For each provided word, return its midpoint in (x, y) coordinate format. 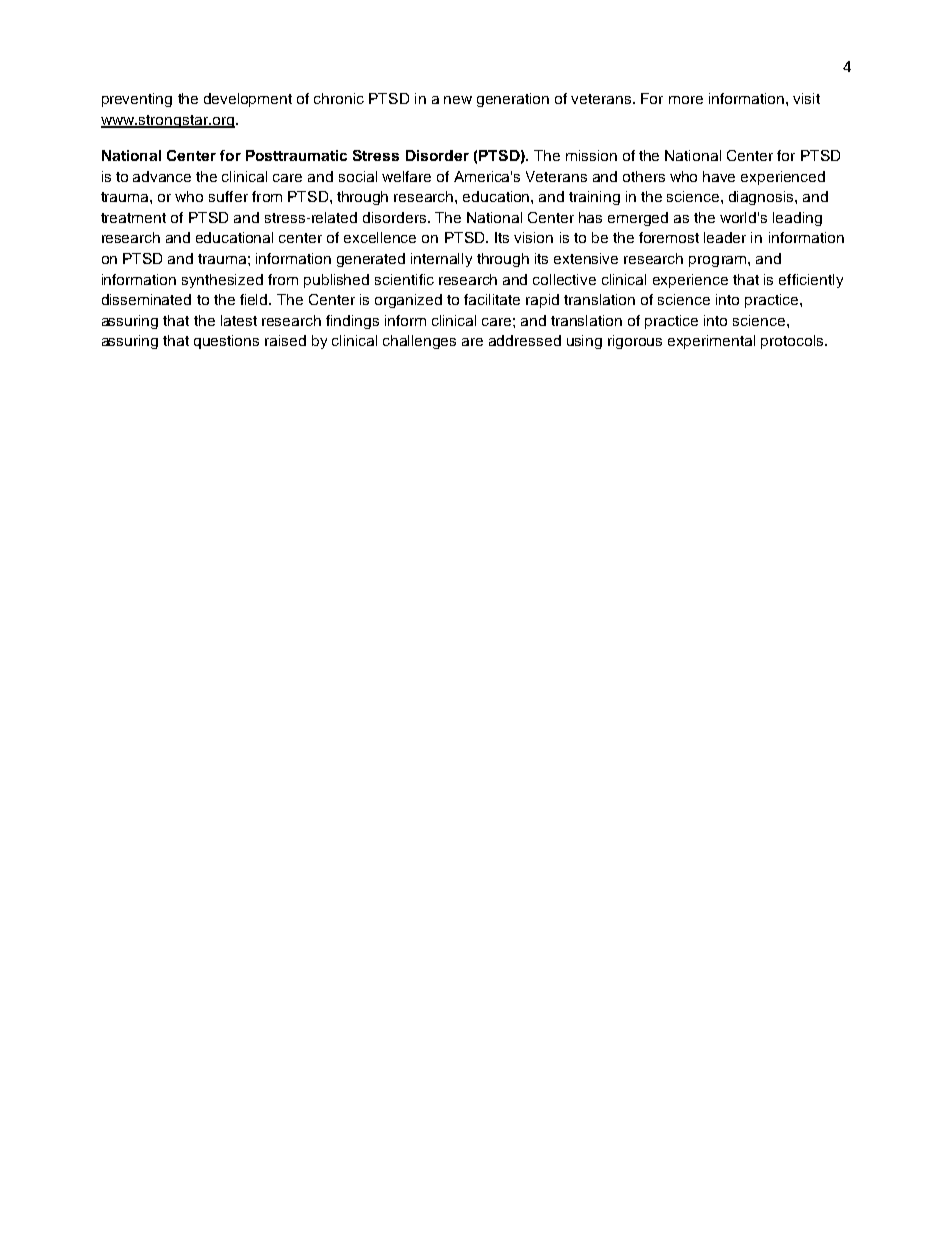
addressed (525, 340)
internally (441, 260)
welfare (406, 176)
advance (162, 176)
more (686, 100)
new (458, 100)
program (719, 261)
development (248, 100)
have (719, 176)
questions (226, 342)
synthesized (222, 281)
